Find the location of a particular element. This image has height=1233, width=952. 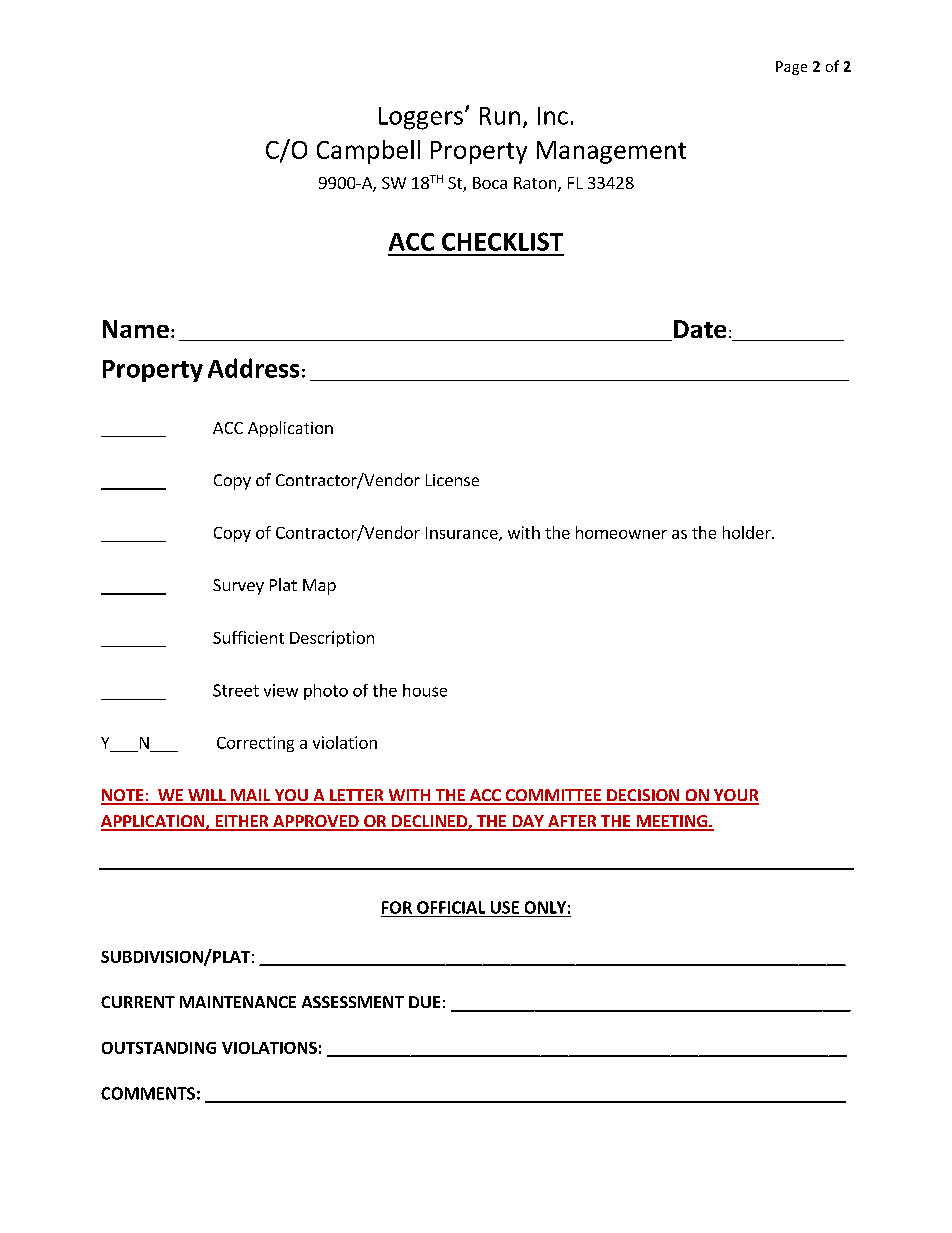

OFFICIAL is located at coordinates (451, 907).
